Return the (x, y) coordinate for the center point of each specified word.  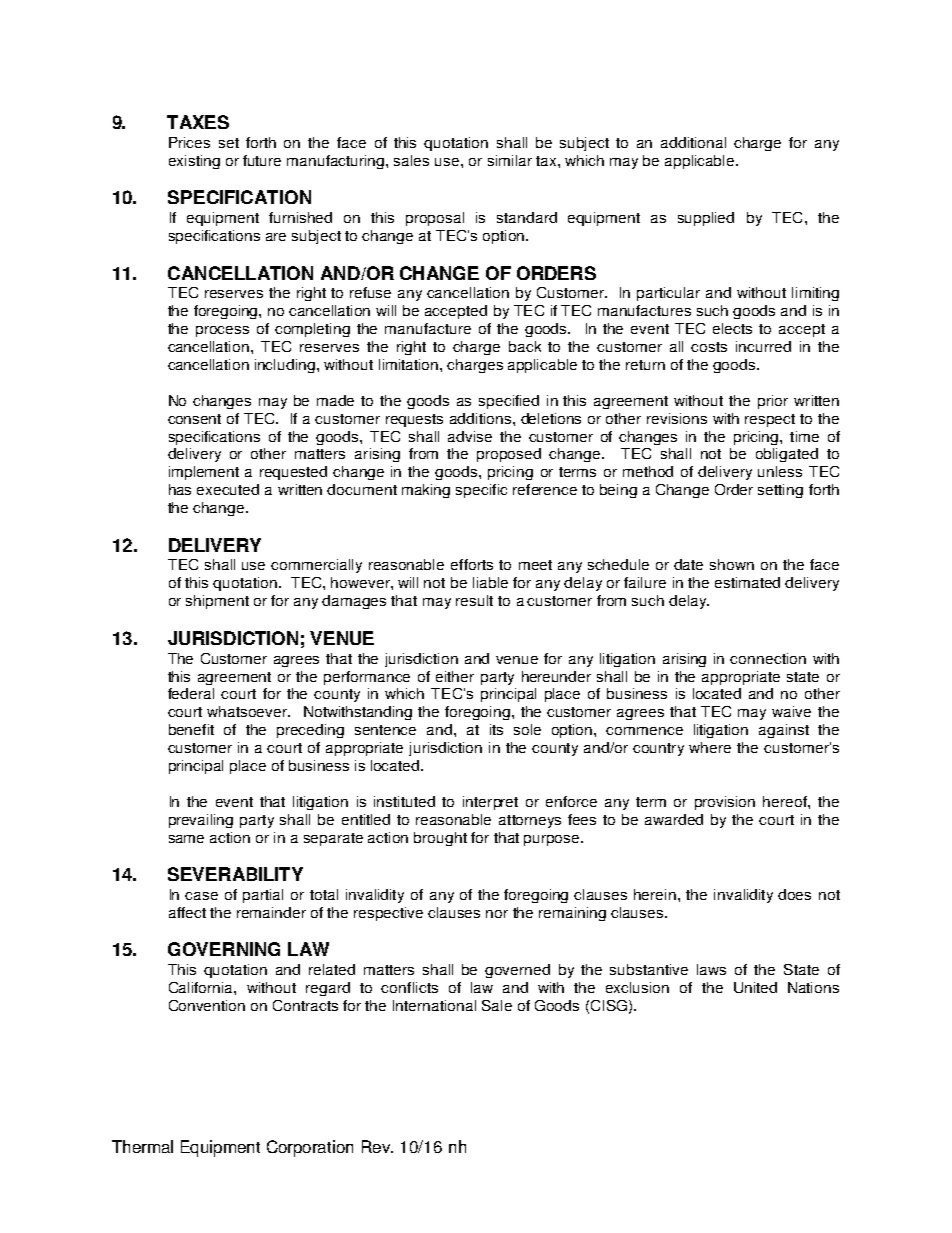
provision (725, 803)
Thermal (142, 1146)
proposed (509, 455)
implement (204, 473)
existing (194, 162)
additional (693, 142)
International (434, 1005)
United (755, 987)
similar (510, 160)
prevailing (201, 821)
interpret (490, 803)
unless (780, 471)
